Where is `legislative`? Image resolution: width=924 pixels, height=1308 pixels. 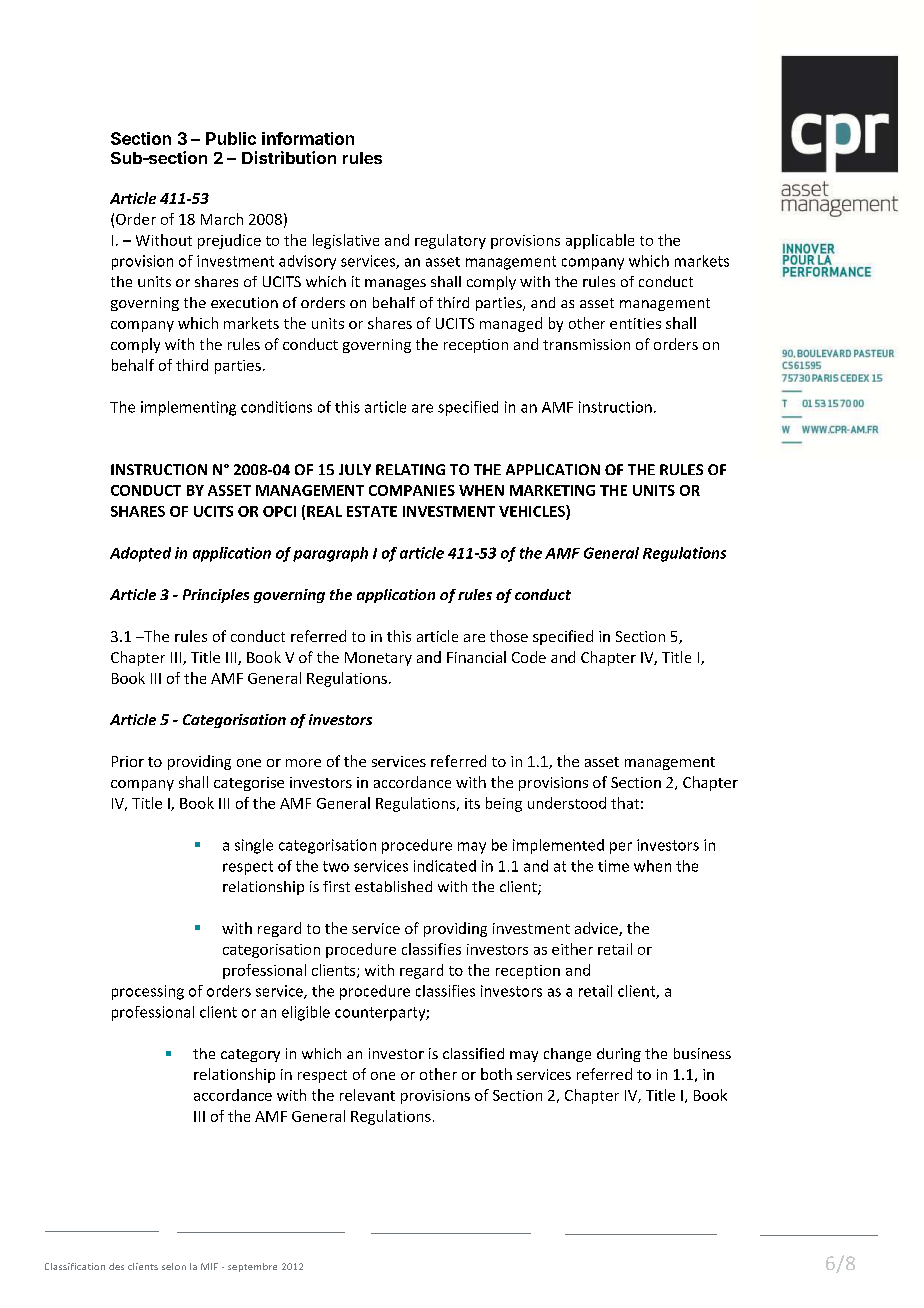
legislative is located at coordinates (346, 241).
